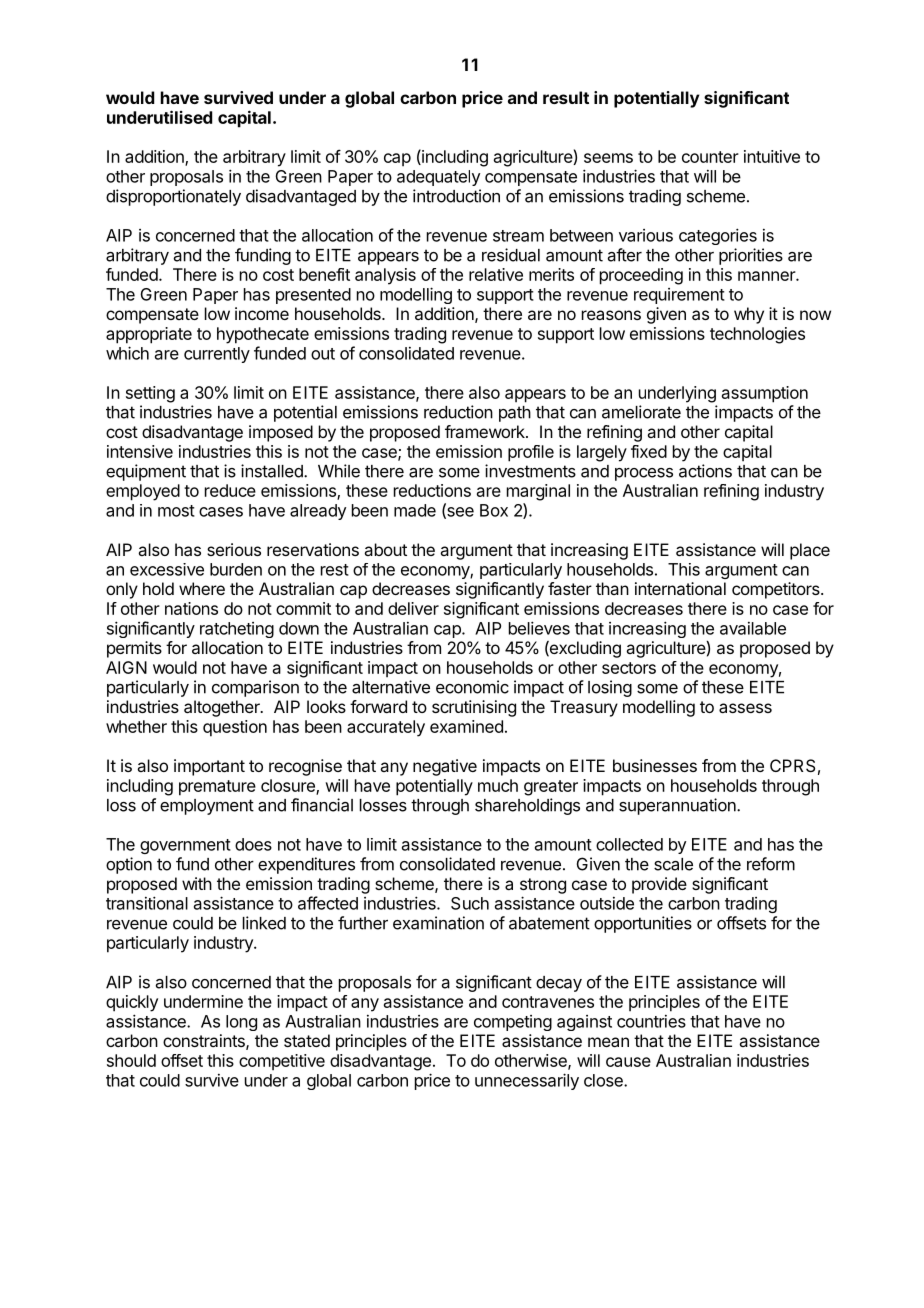 This screenshot has height=1308, width=924. What do you see at coordinates (413, 608) in the screenshot?
I see `deliver` at bounding box center [413, 608].
